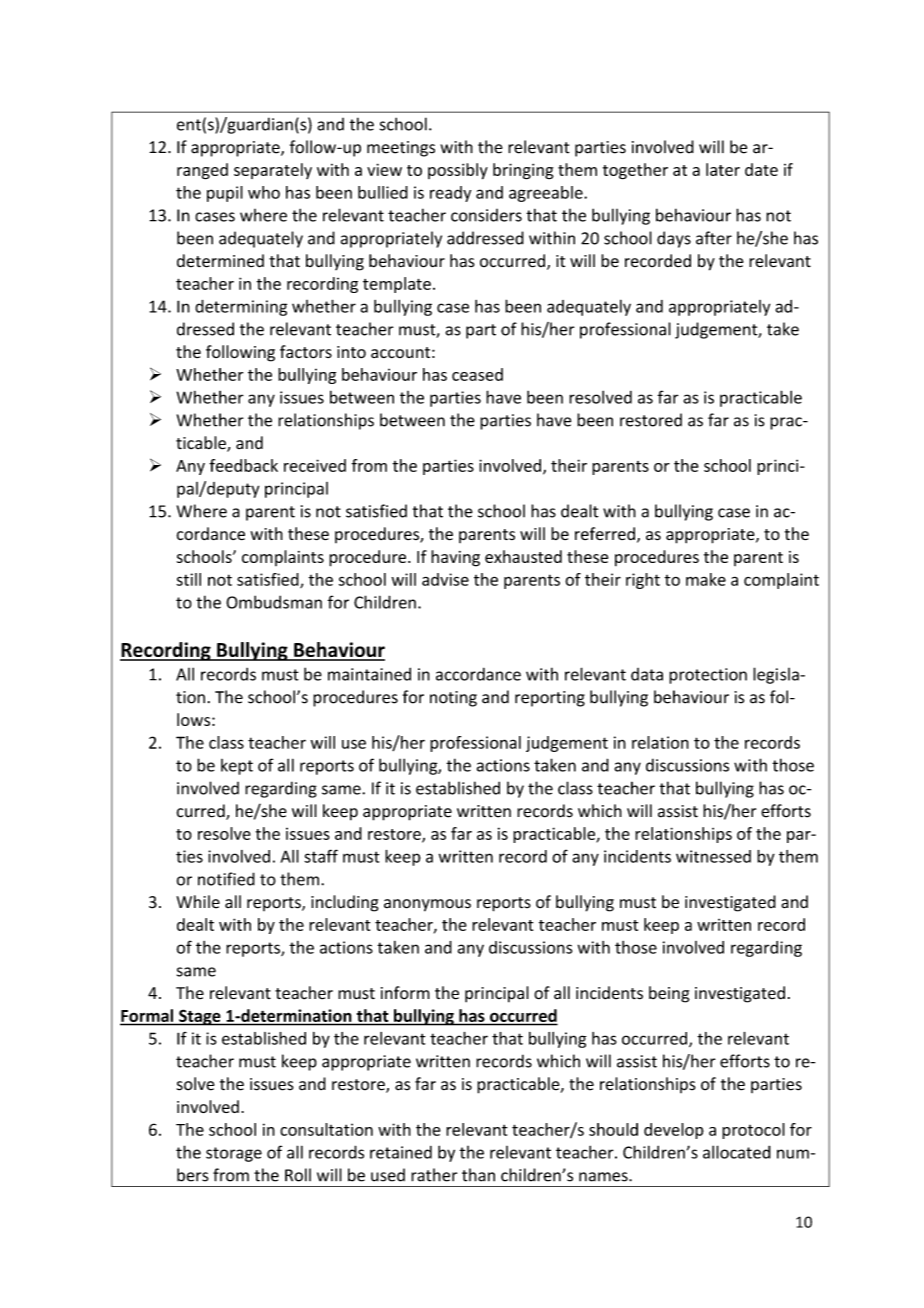 This screenshot has height=1308, width=924. Describe the element at coordinates (723, 169) in the screenshot. I see `later` at that location.
